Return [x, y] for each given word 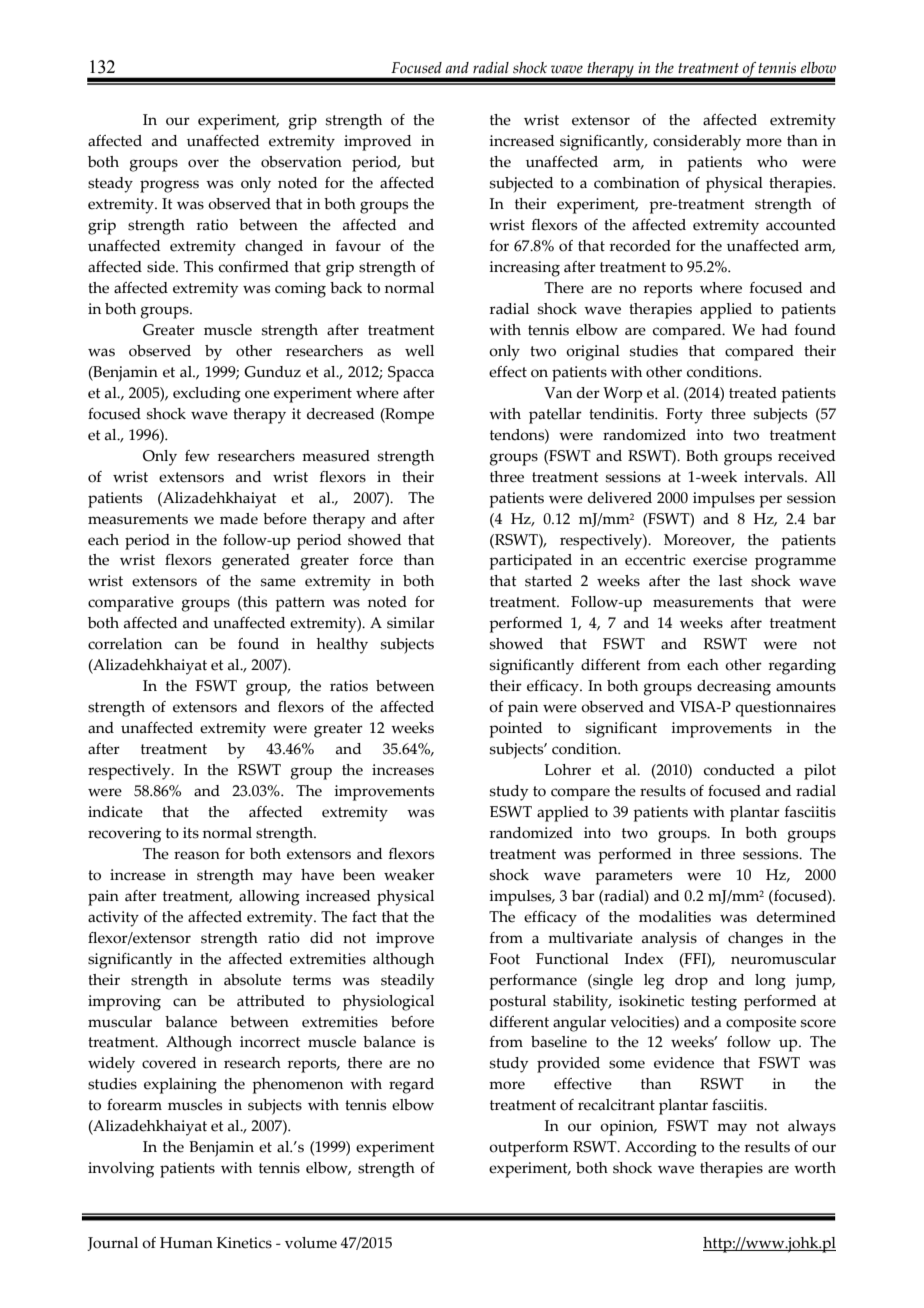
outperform [529, 1149]
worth [815, 1168]
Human [186, 1243]
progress [169, 186]
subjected [521, 185]
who [772, 162]
